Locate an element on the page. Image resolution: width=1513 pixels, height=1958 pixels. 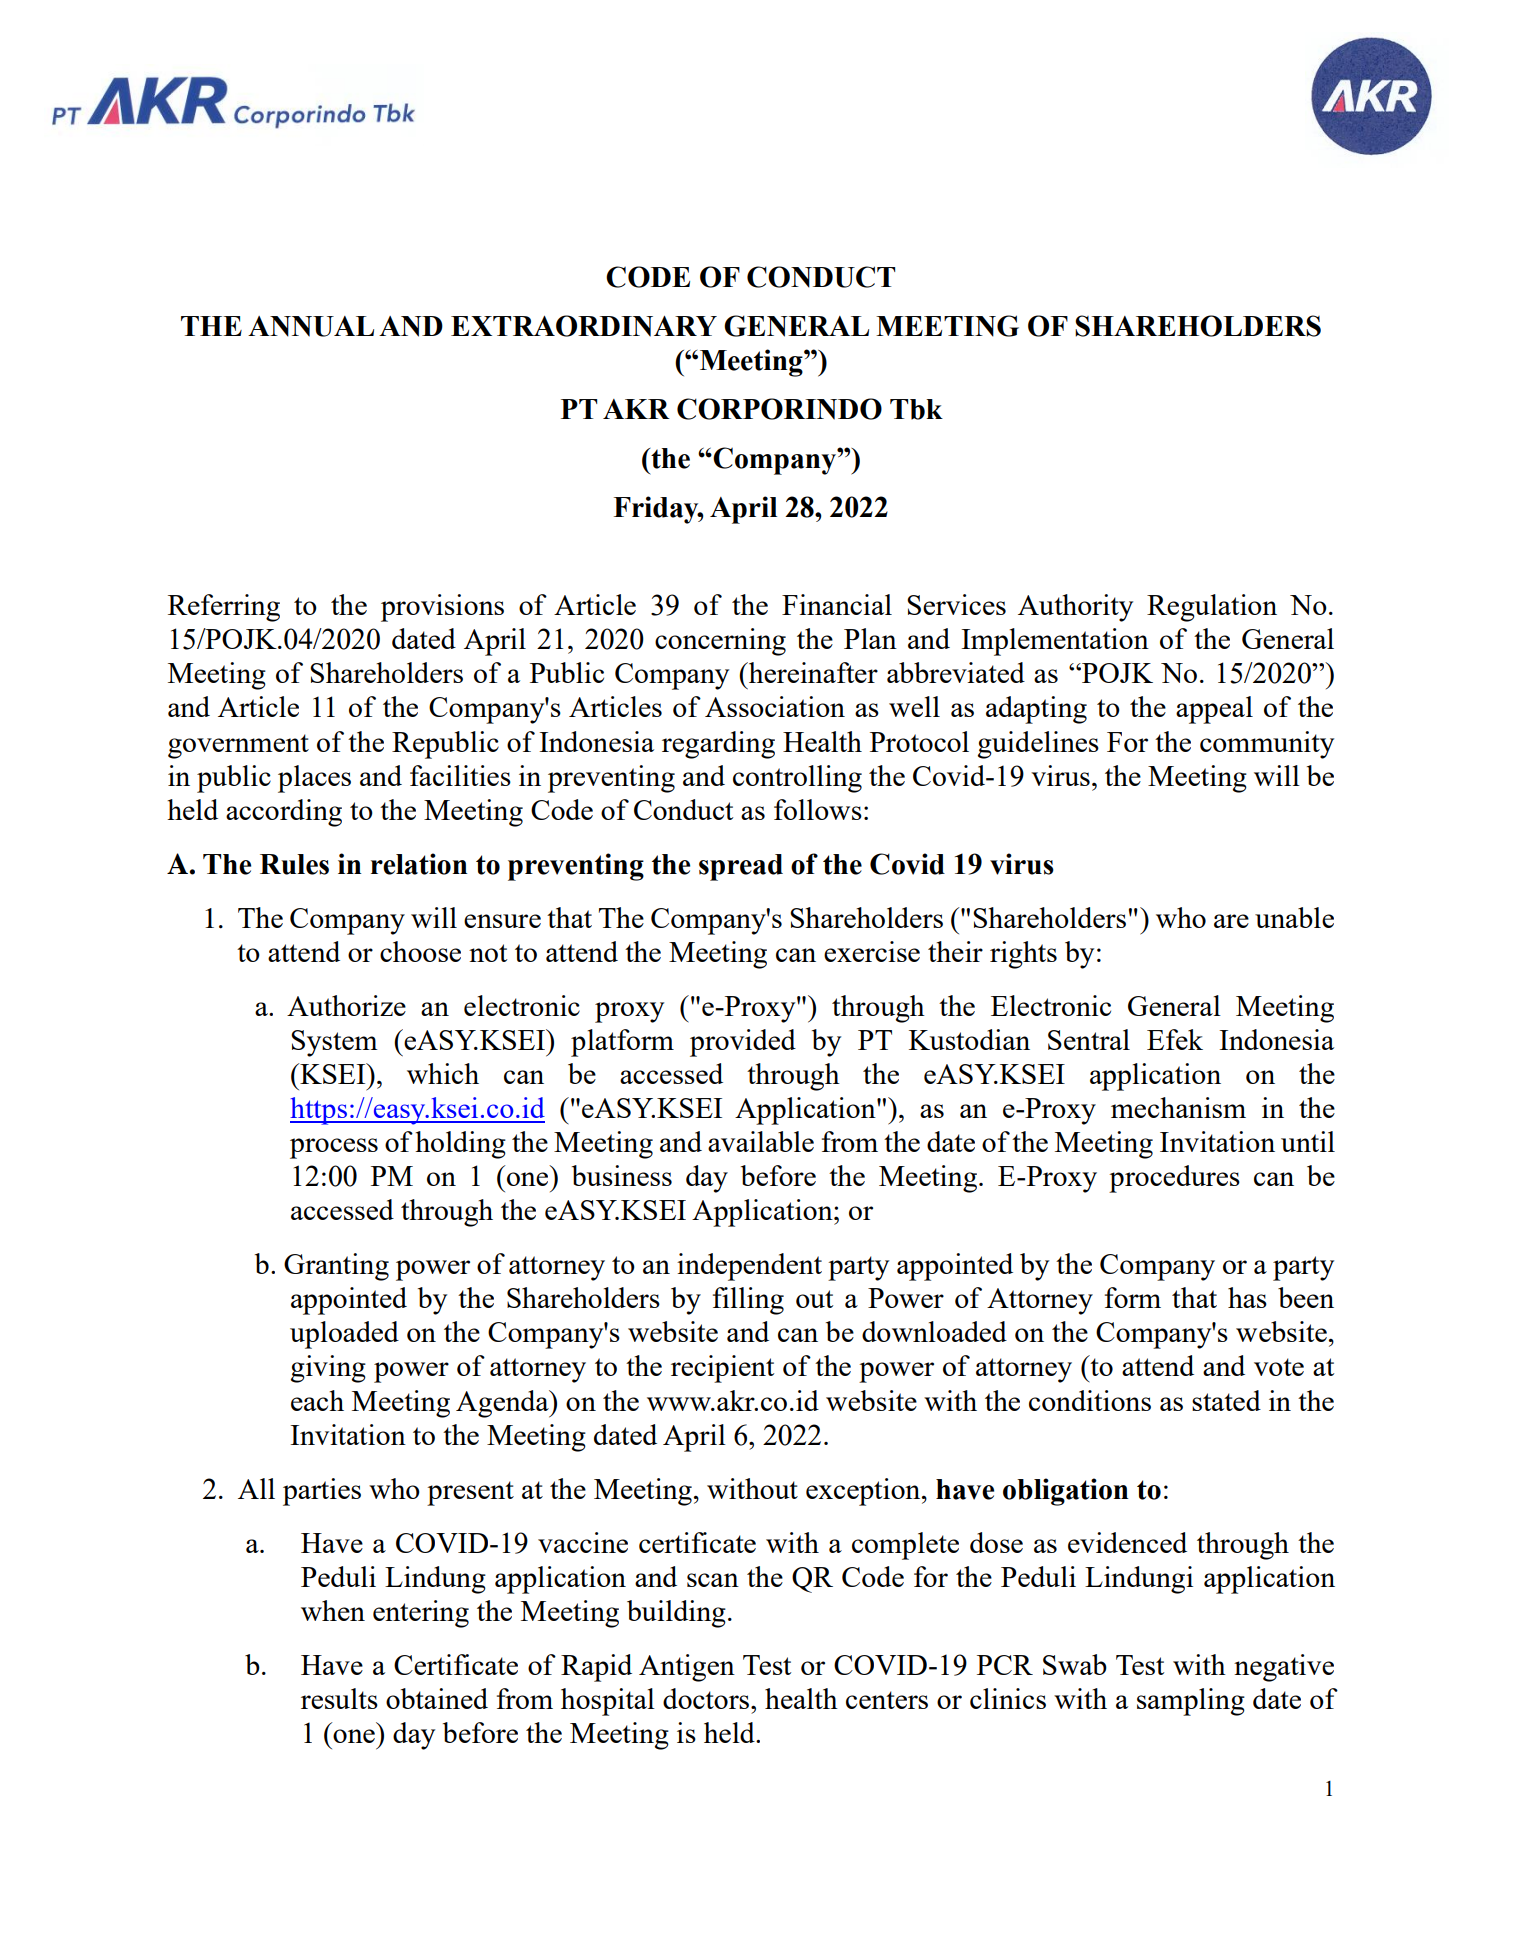
ANNUAL is located at coordinates (311, 326).
